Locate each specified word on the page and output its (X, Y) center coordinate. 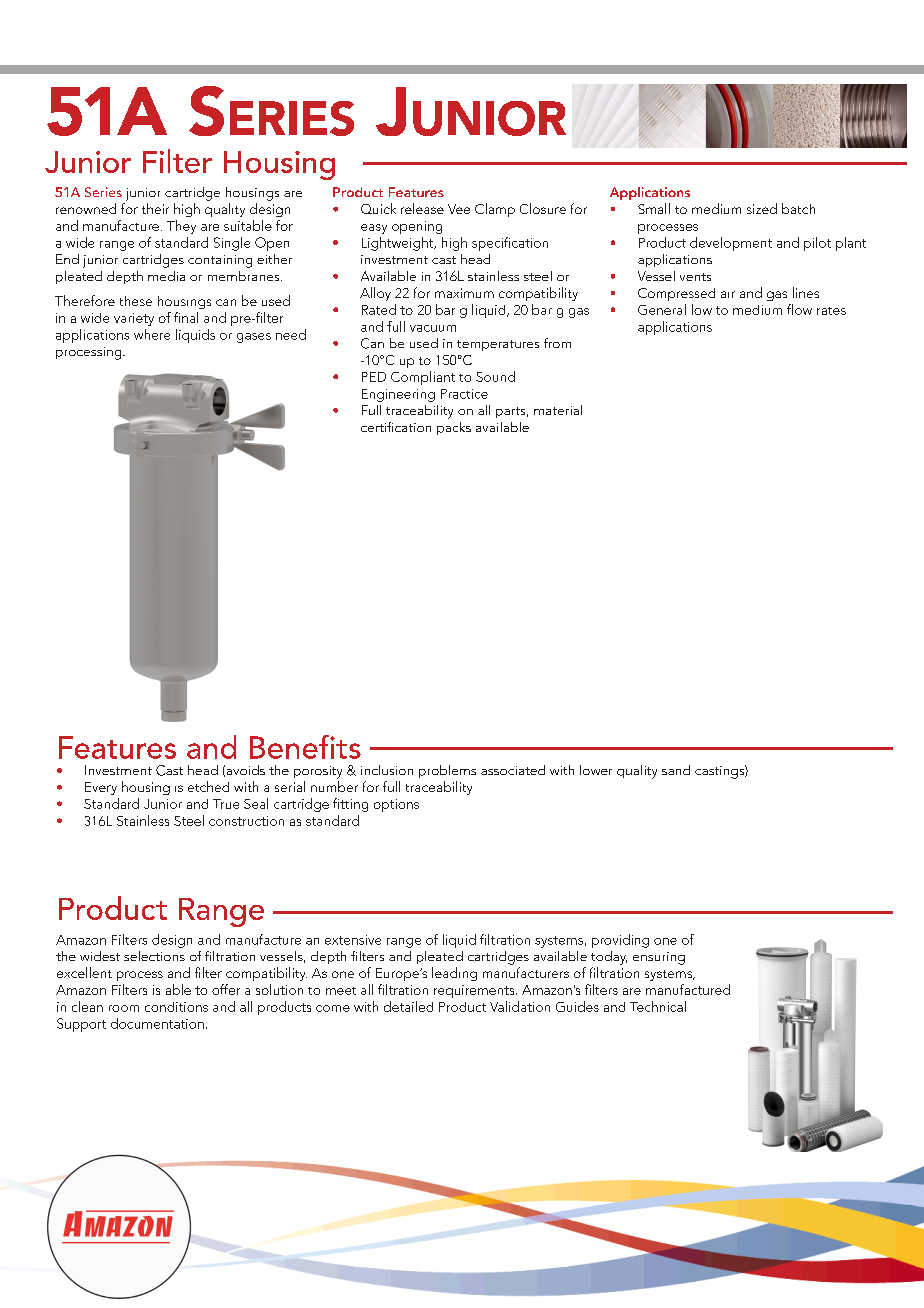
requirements (475, 991)
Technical (658, 1006)
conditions (176, 1007)
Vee (459, 209)
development (731, 244)
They (181, 227)
